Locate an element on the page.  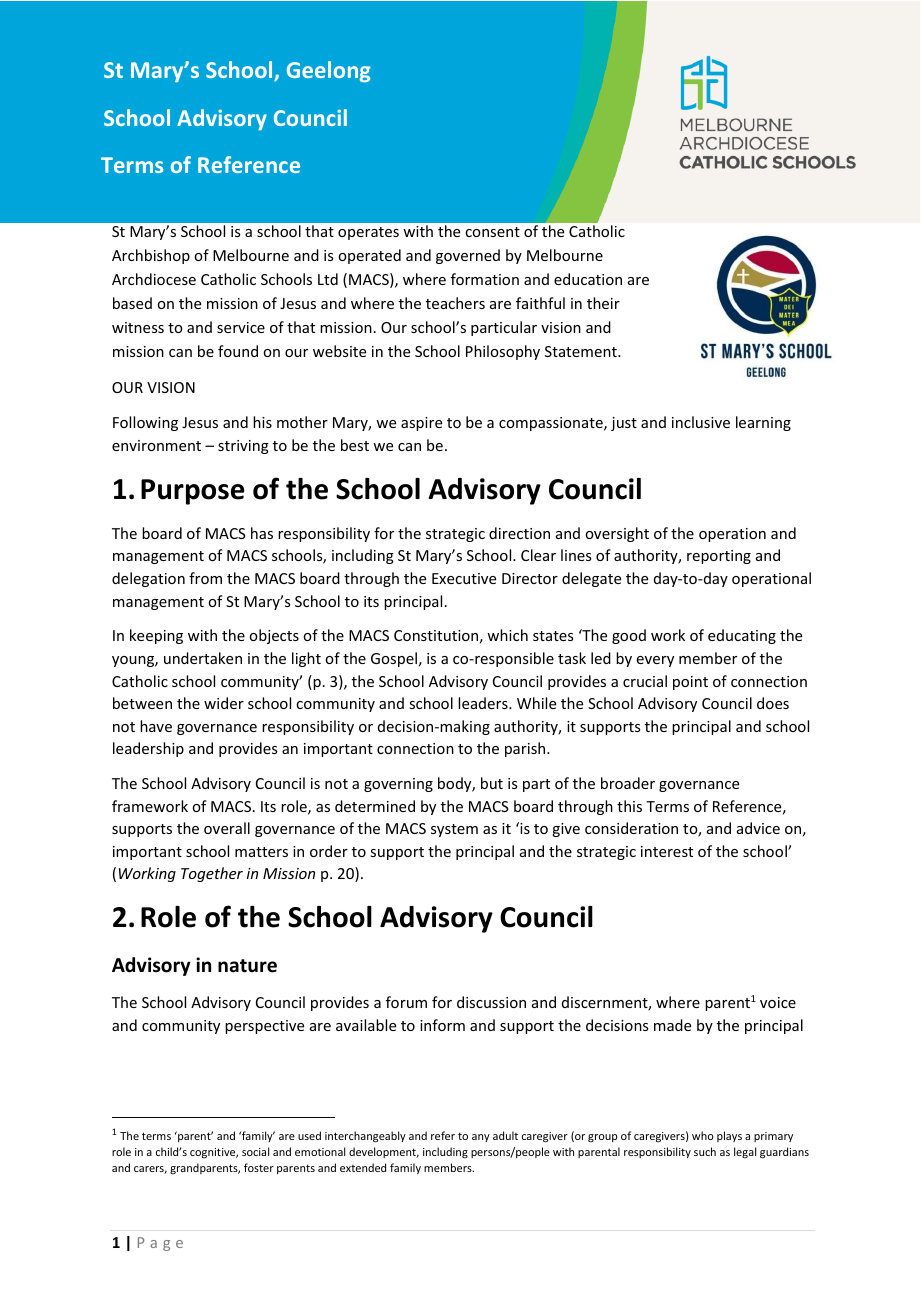
education is located at coordinates (588, 279).
